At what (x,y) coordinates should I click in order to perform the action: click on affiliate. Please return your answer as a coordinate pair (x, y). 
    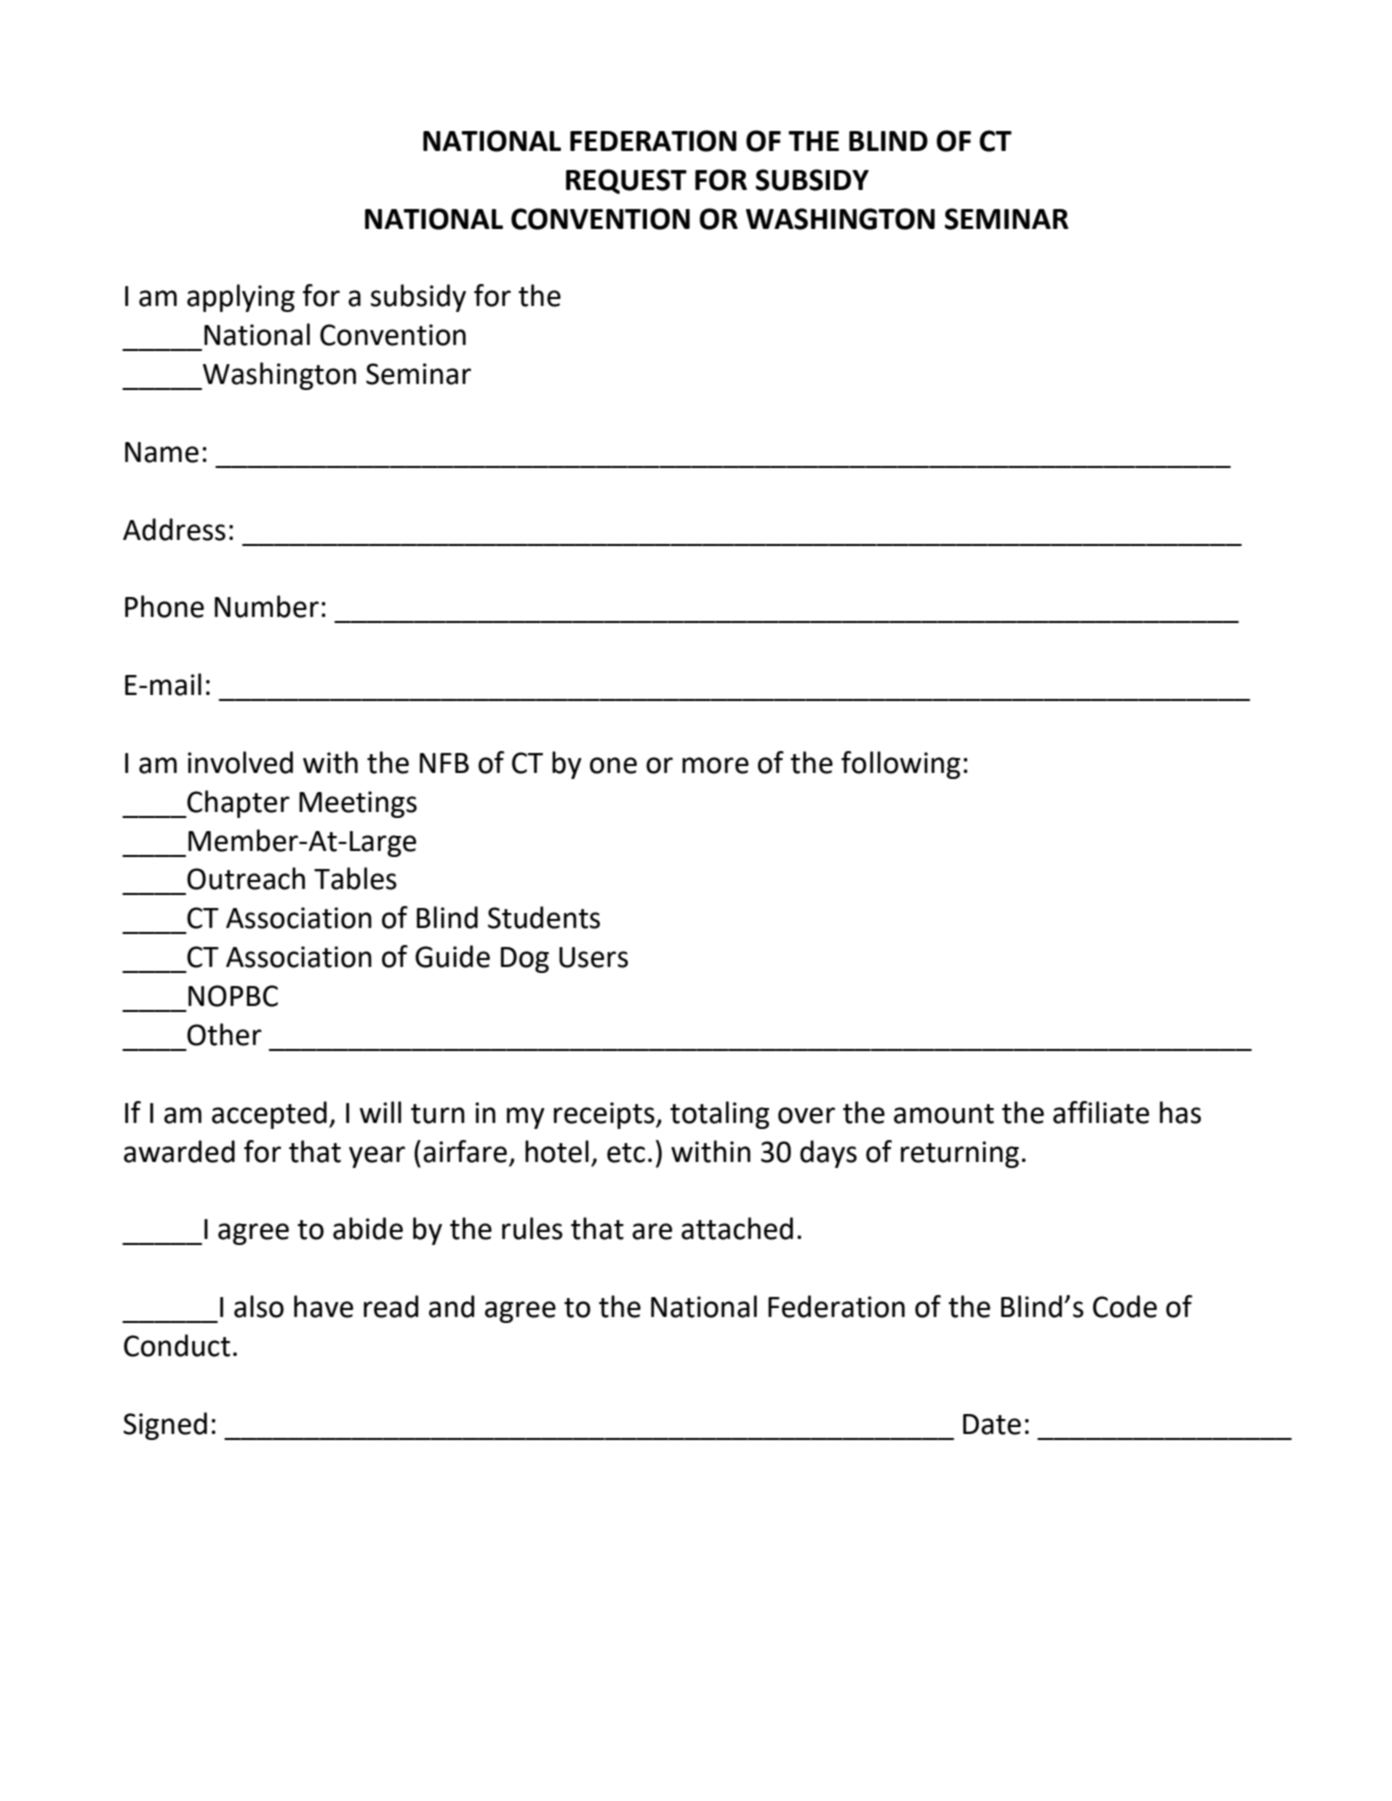
    Looking at the image, I should click on (1101, 1112).
